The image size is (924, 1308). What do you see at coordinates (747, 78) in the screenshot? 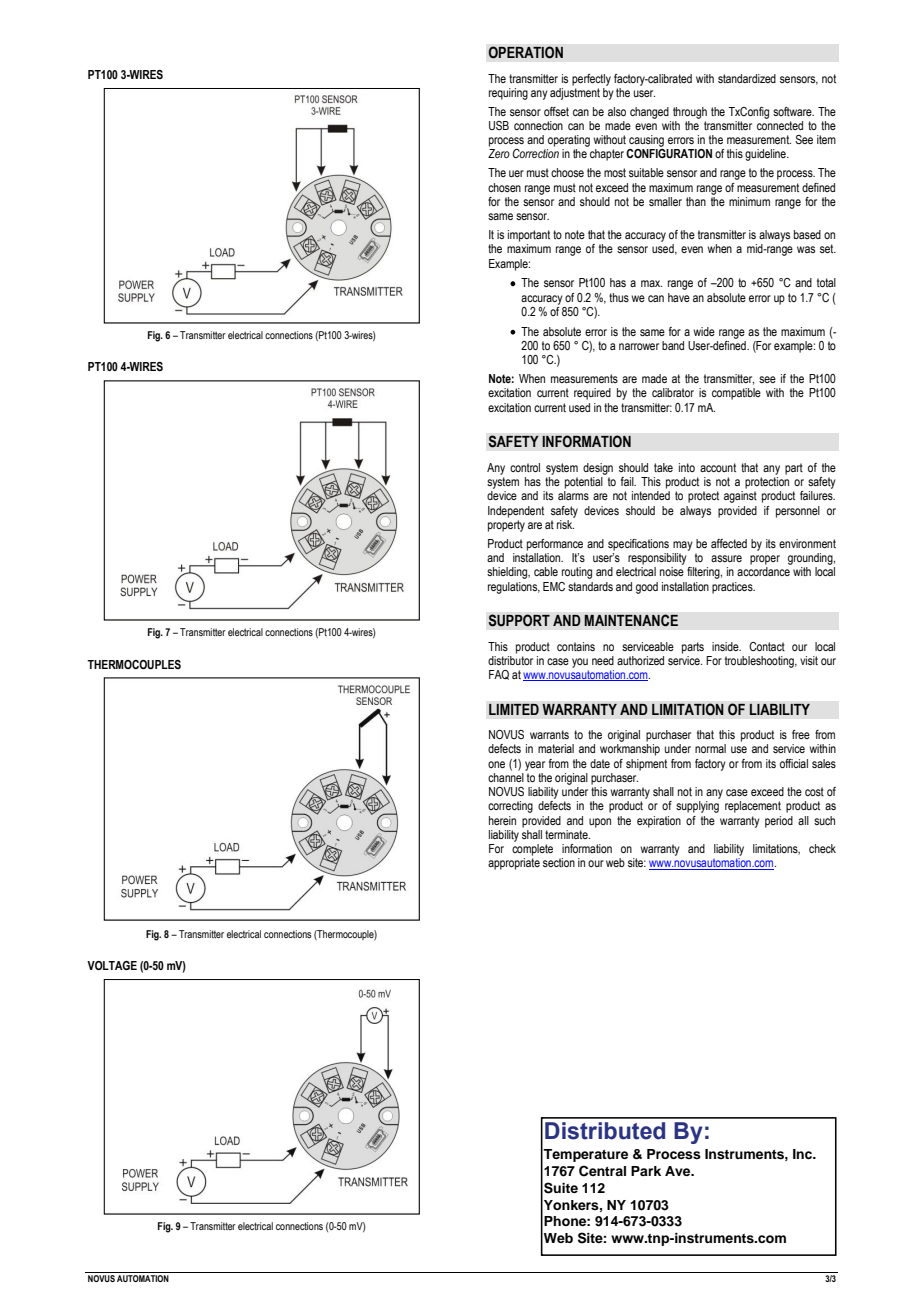
I see `standardized` at bounding box center [747, 78].
